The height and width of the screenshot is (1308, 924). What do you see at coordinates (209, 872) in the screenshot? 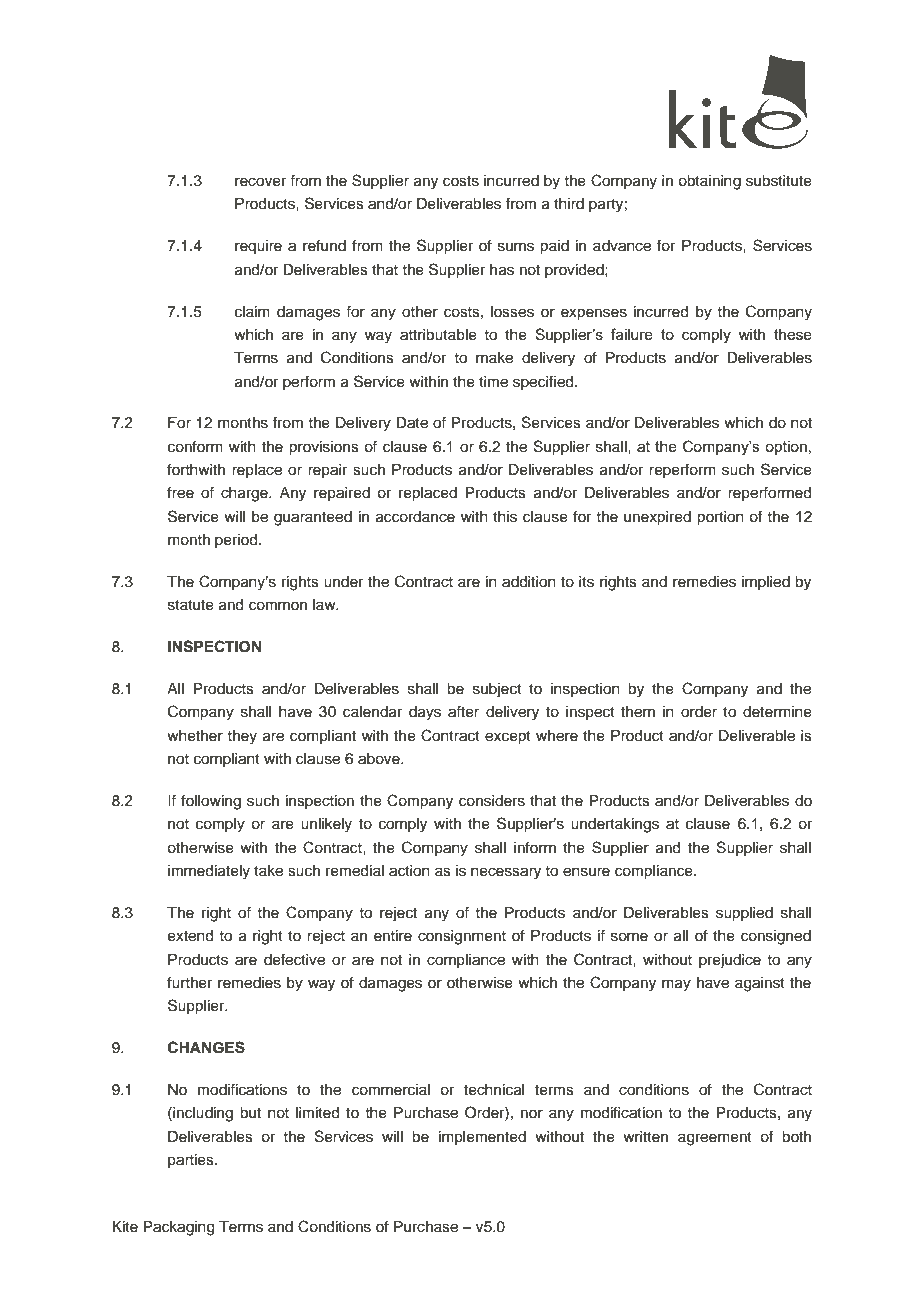
I see `immediately` at bounding box center [209, 872].
